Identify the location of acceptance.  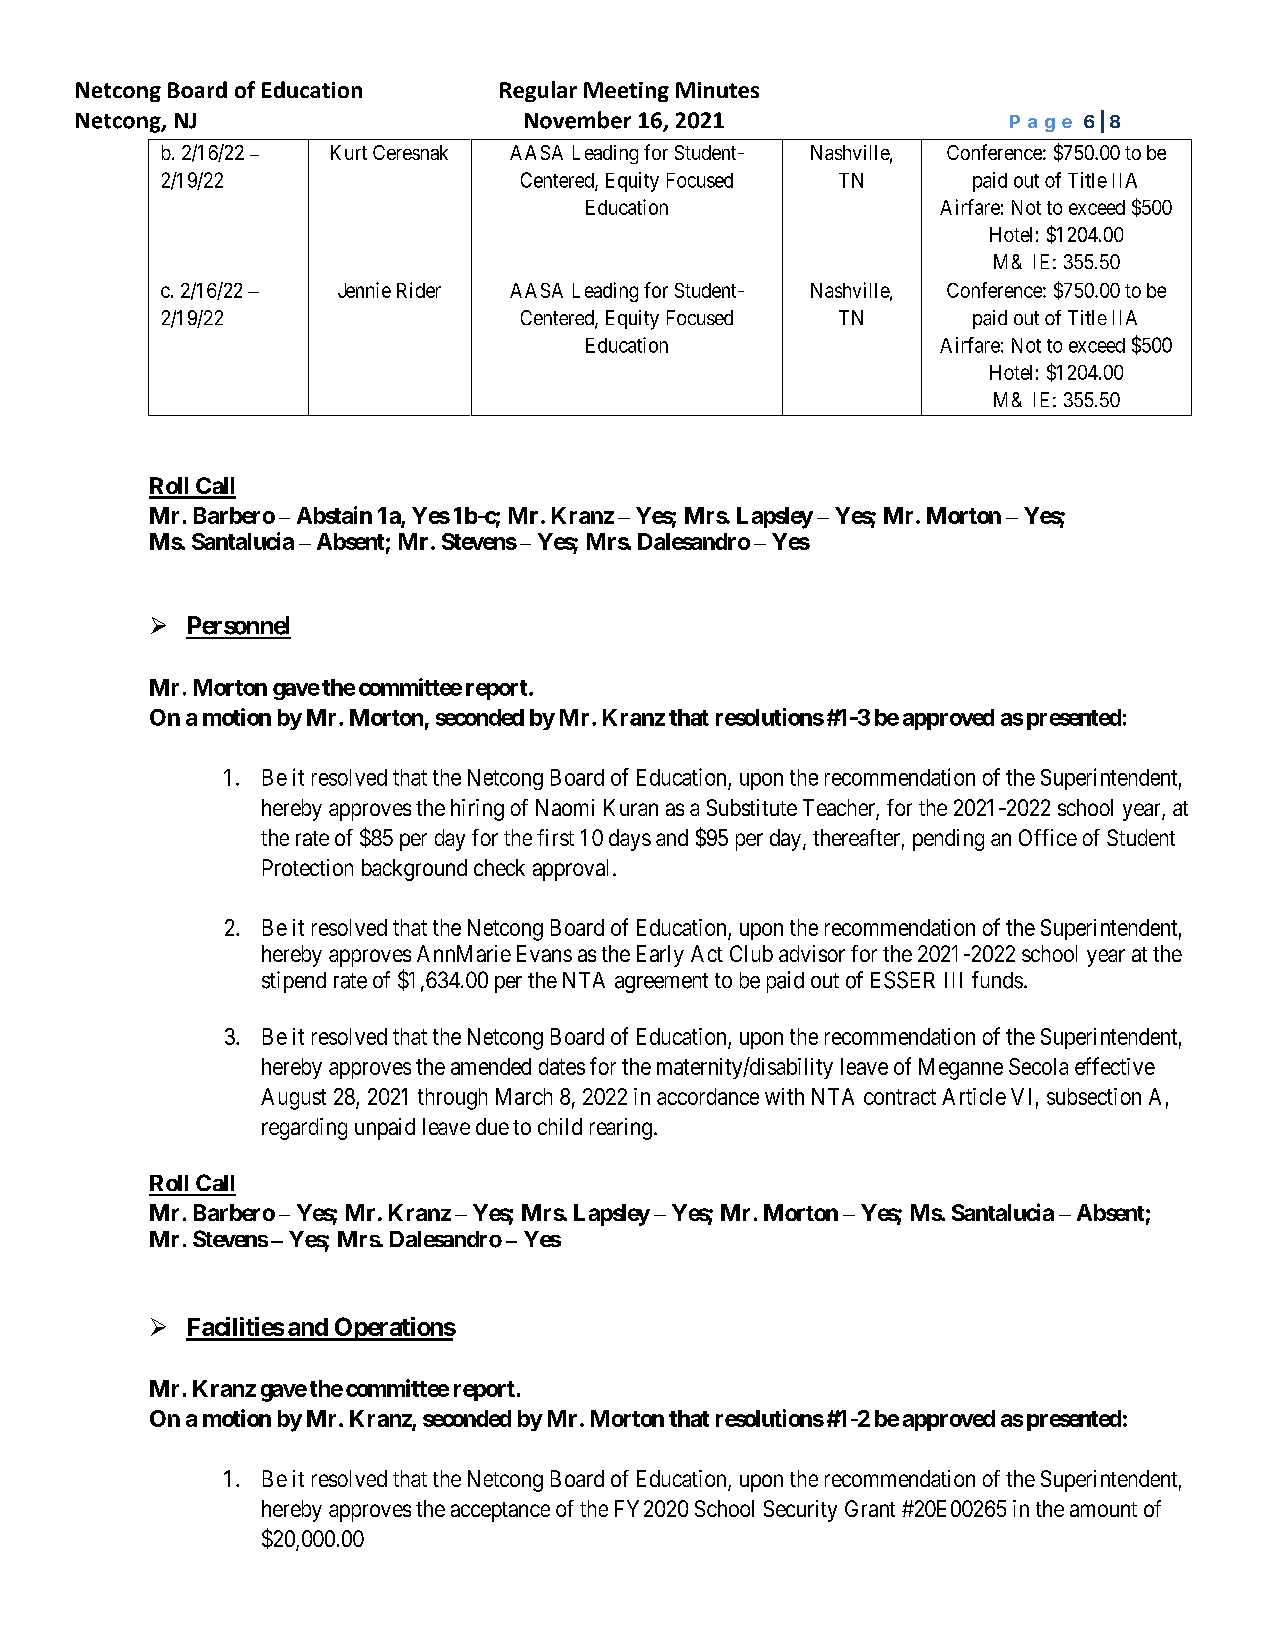
(500, 1512).
